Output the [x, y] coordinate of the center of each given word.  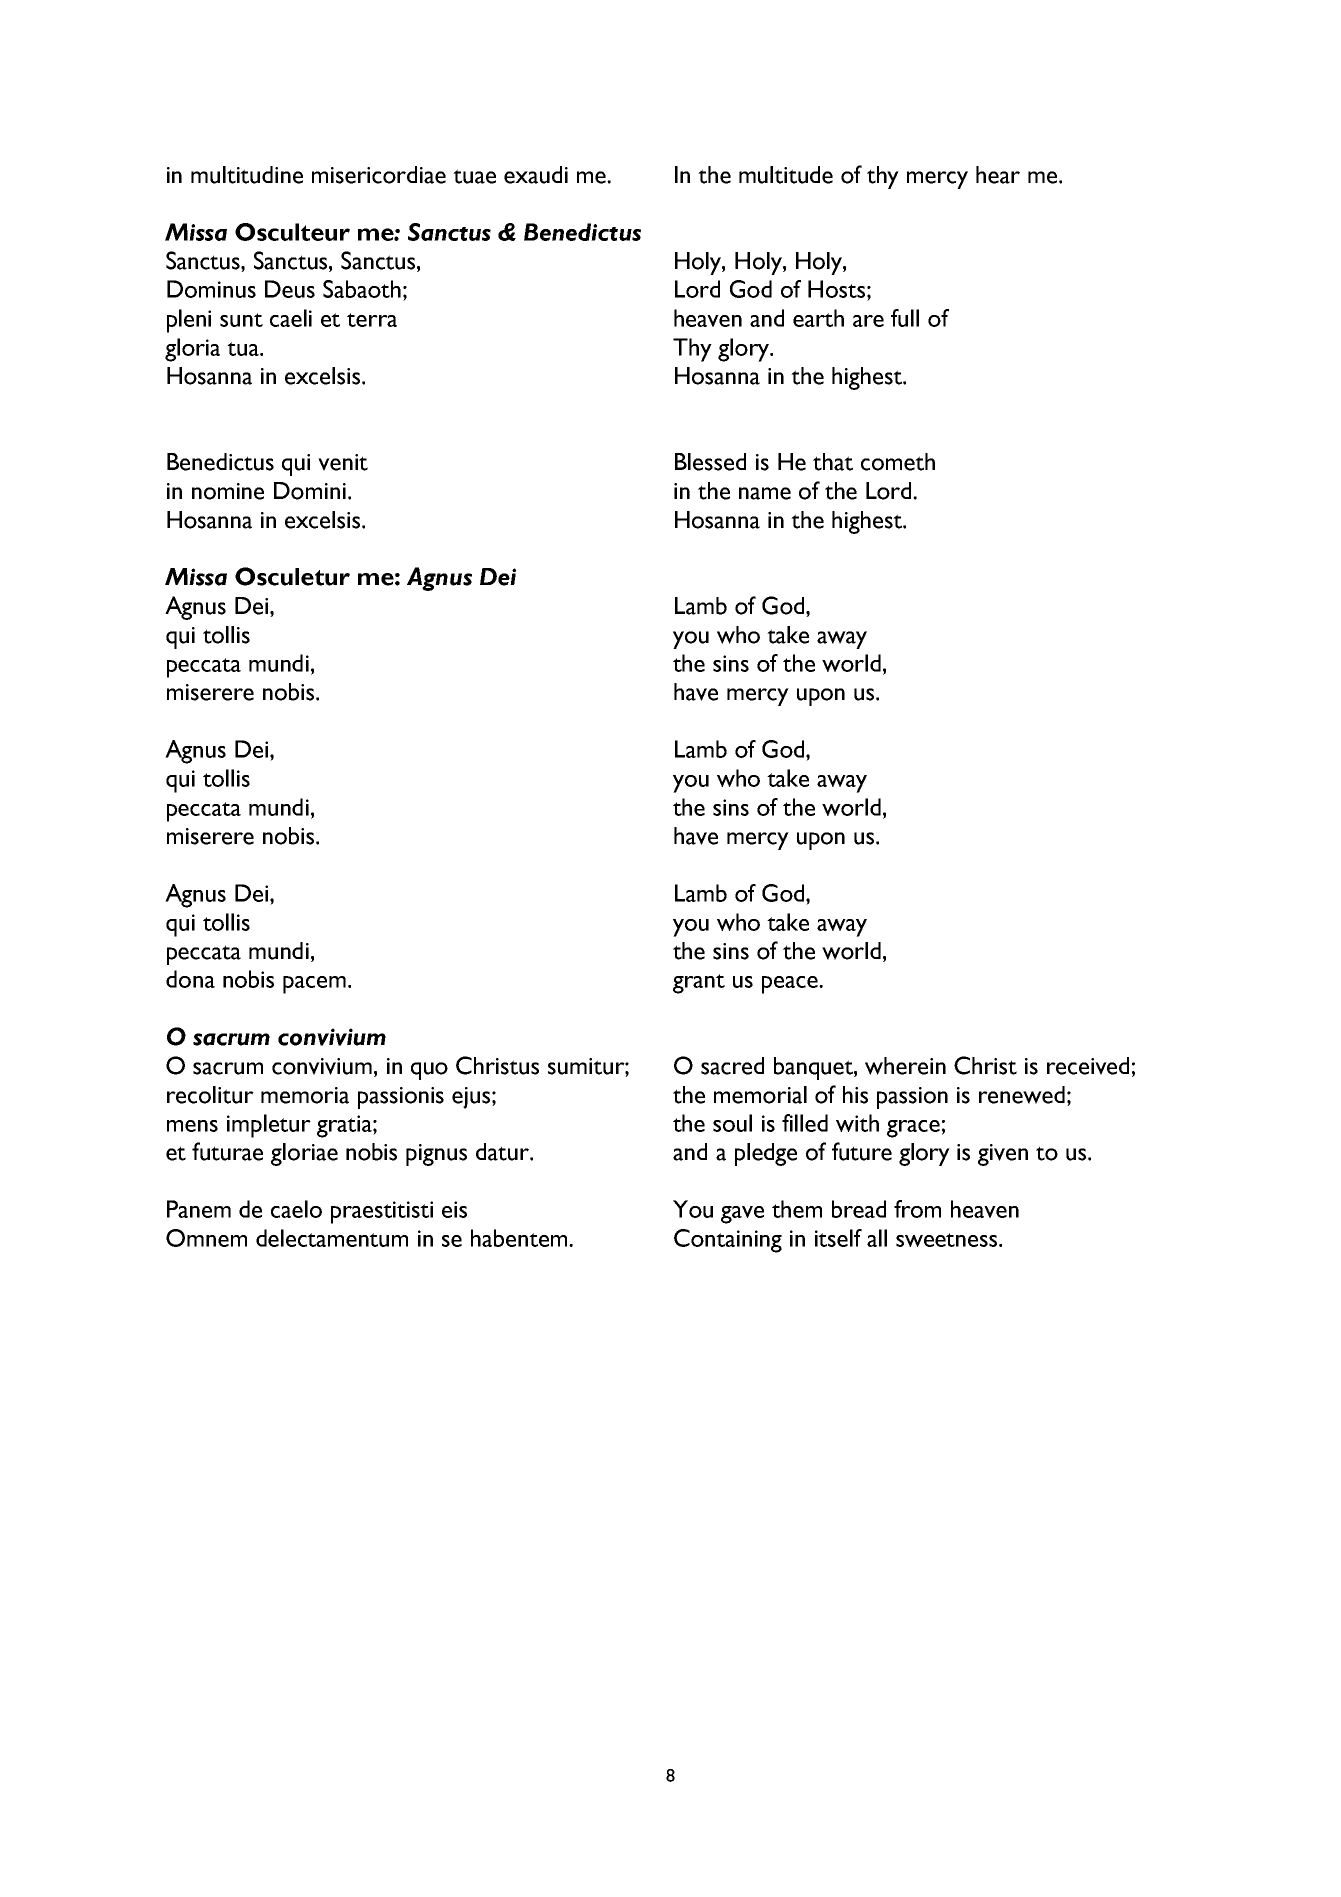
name [765, 493]
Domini [310, 491]
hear [998, 175]
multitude [786, 175]
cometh [898, 462]
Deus [290, 289]
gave [742, 1215]
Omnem [206, 1238]
